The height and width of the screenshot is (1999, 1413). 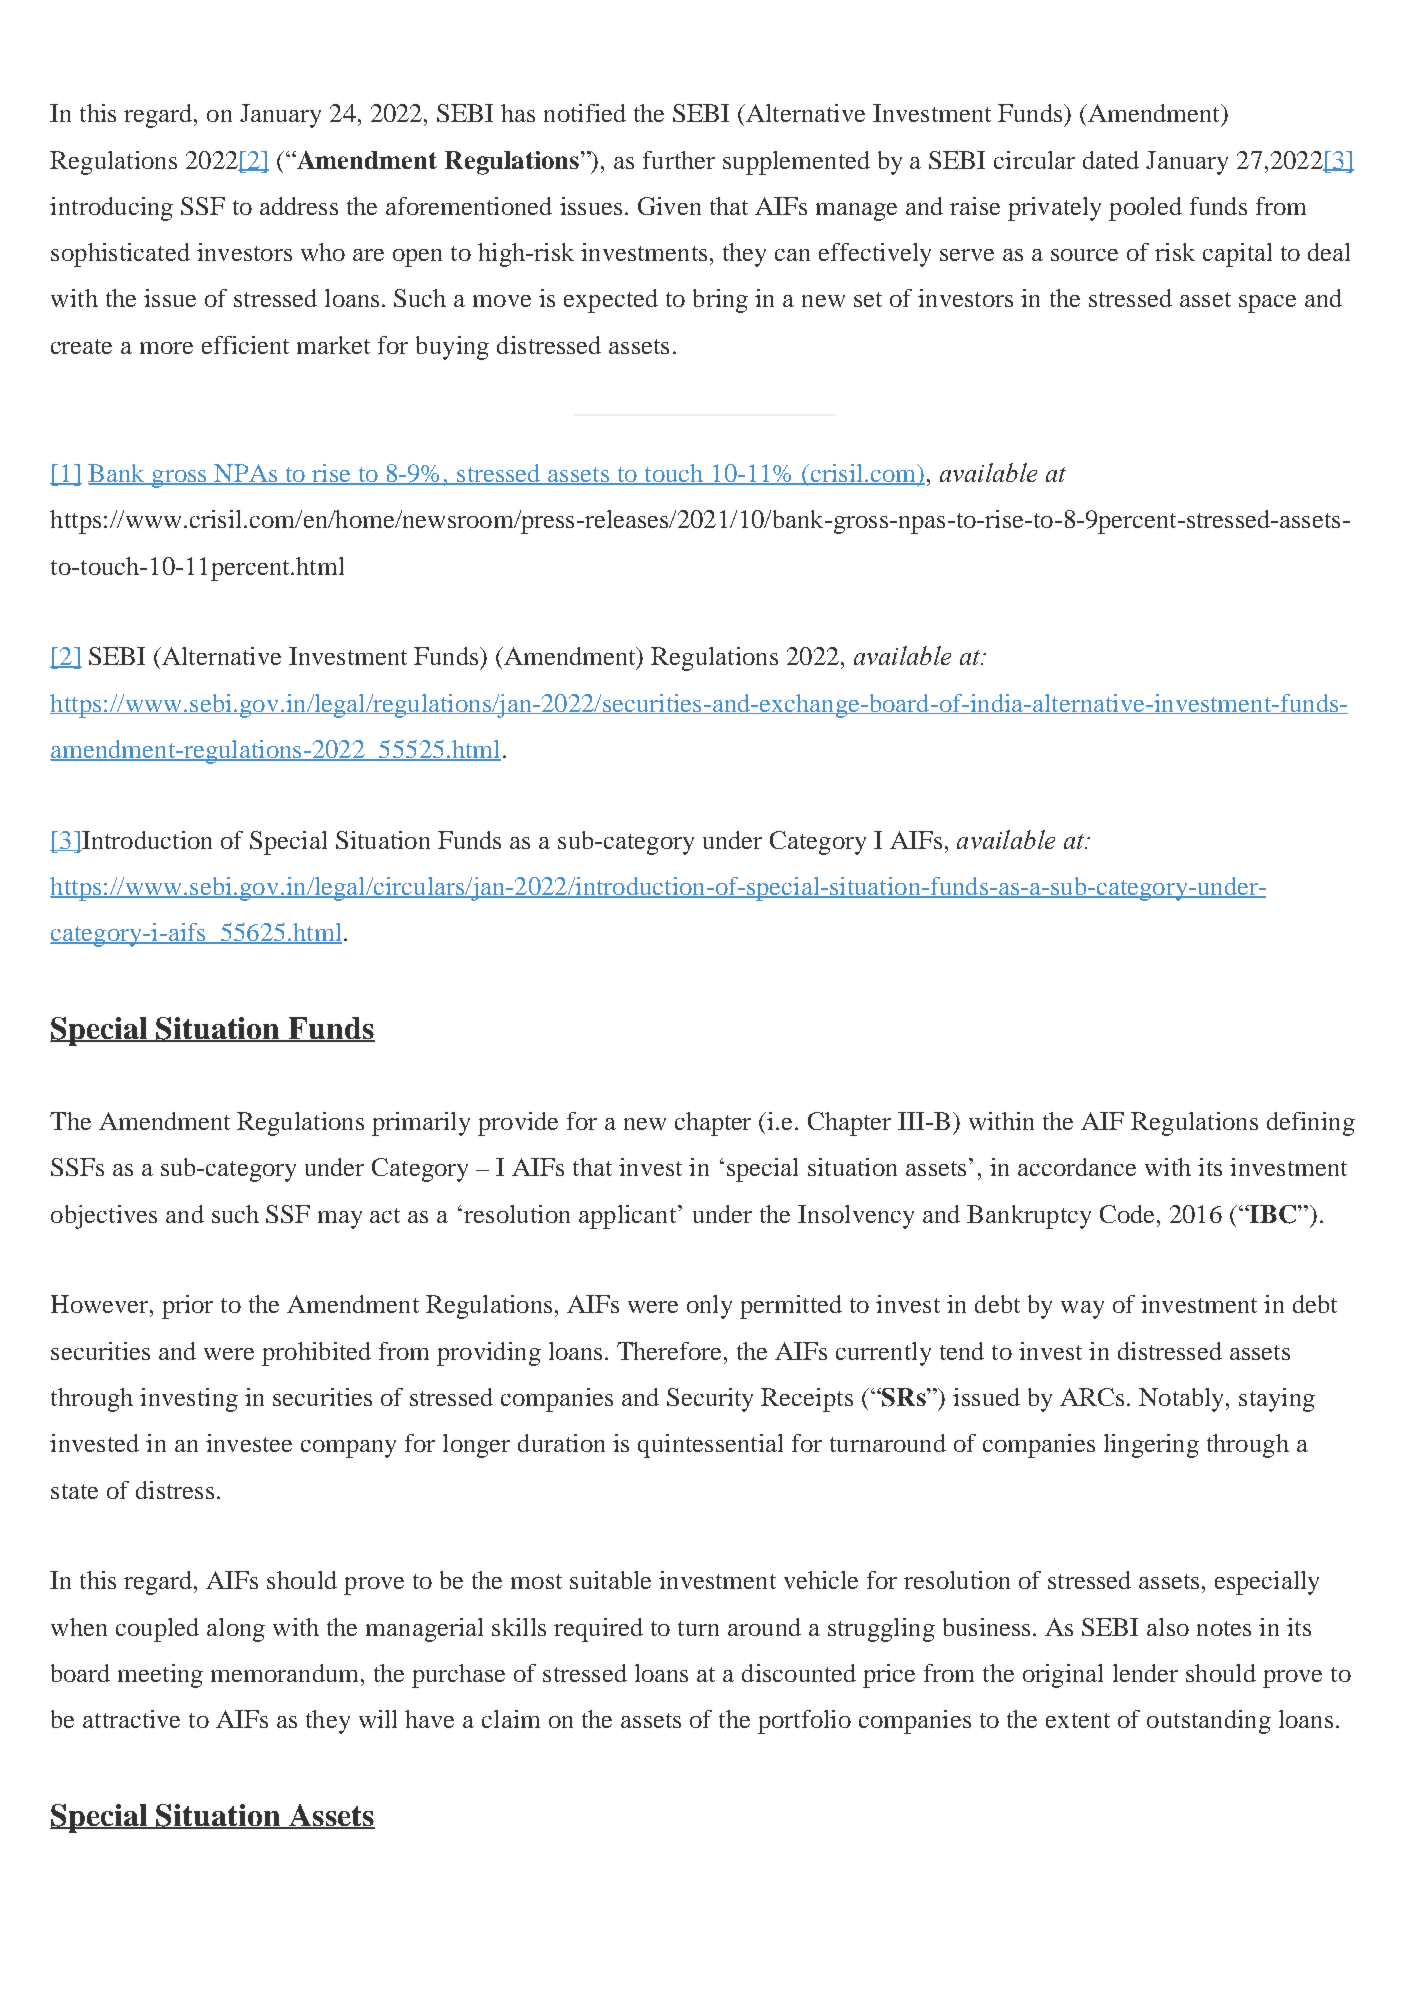 I want to click on defining, so click(x=1311, y=1124).
